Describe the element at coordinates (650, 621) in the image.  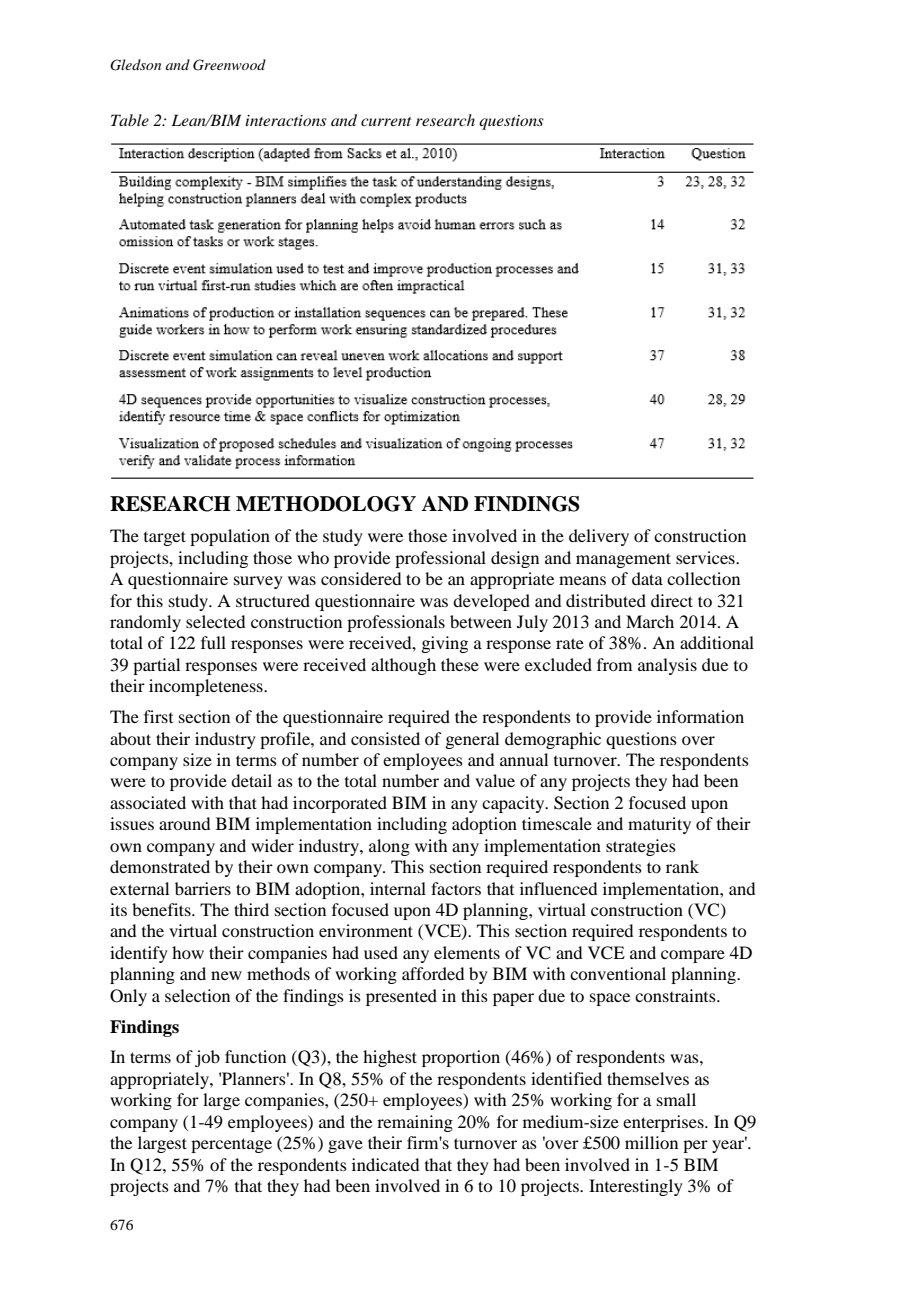
I see `March` at that location.
